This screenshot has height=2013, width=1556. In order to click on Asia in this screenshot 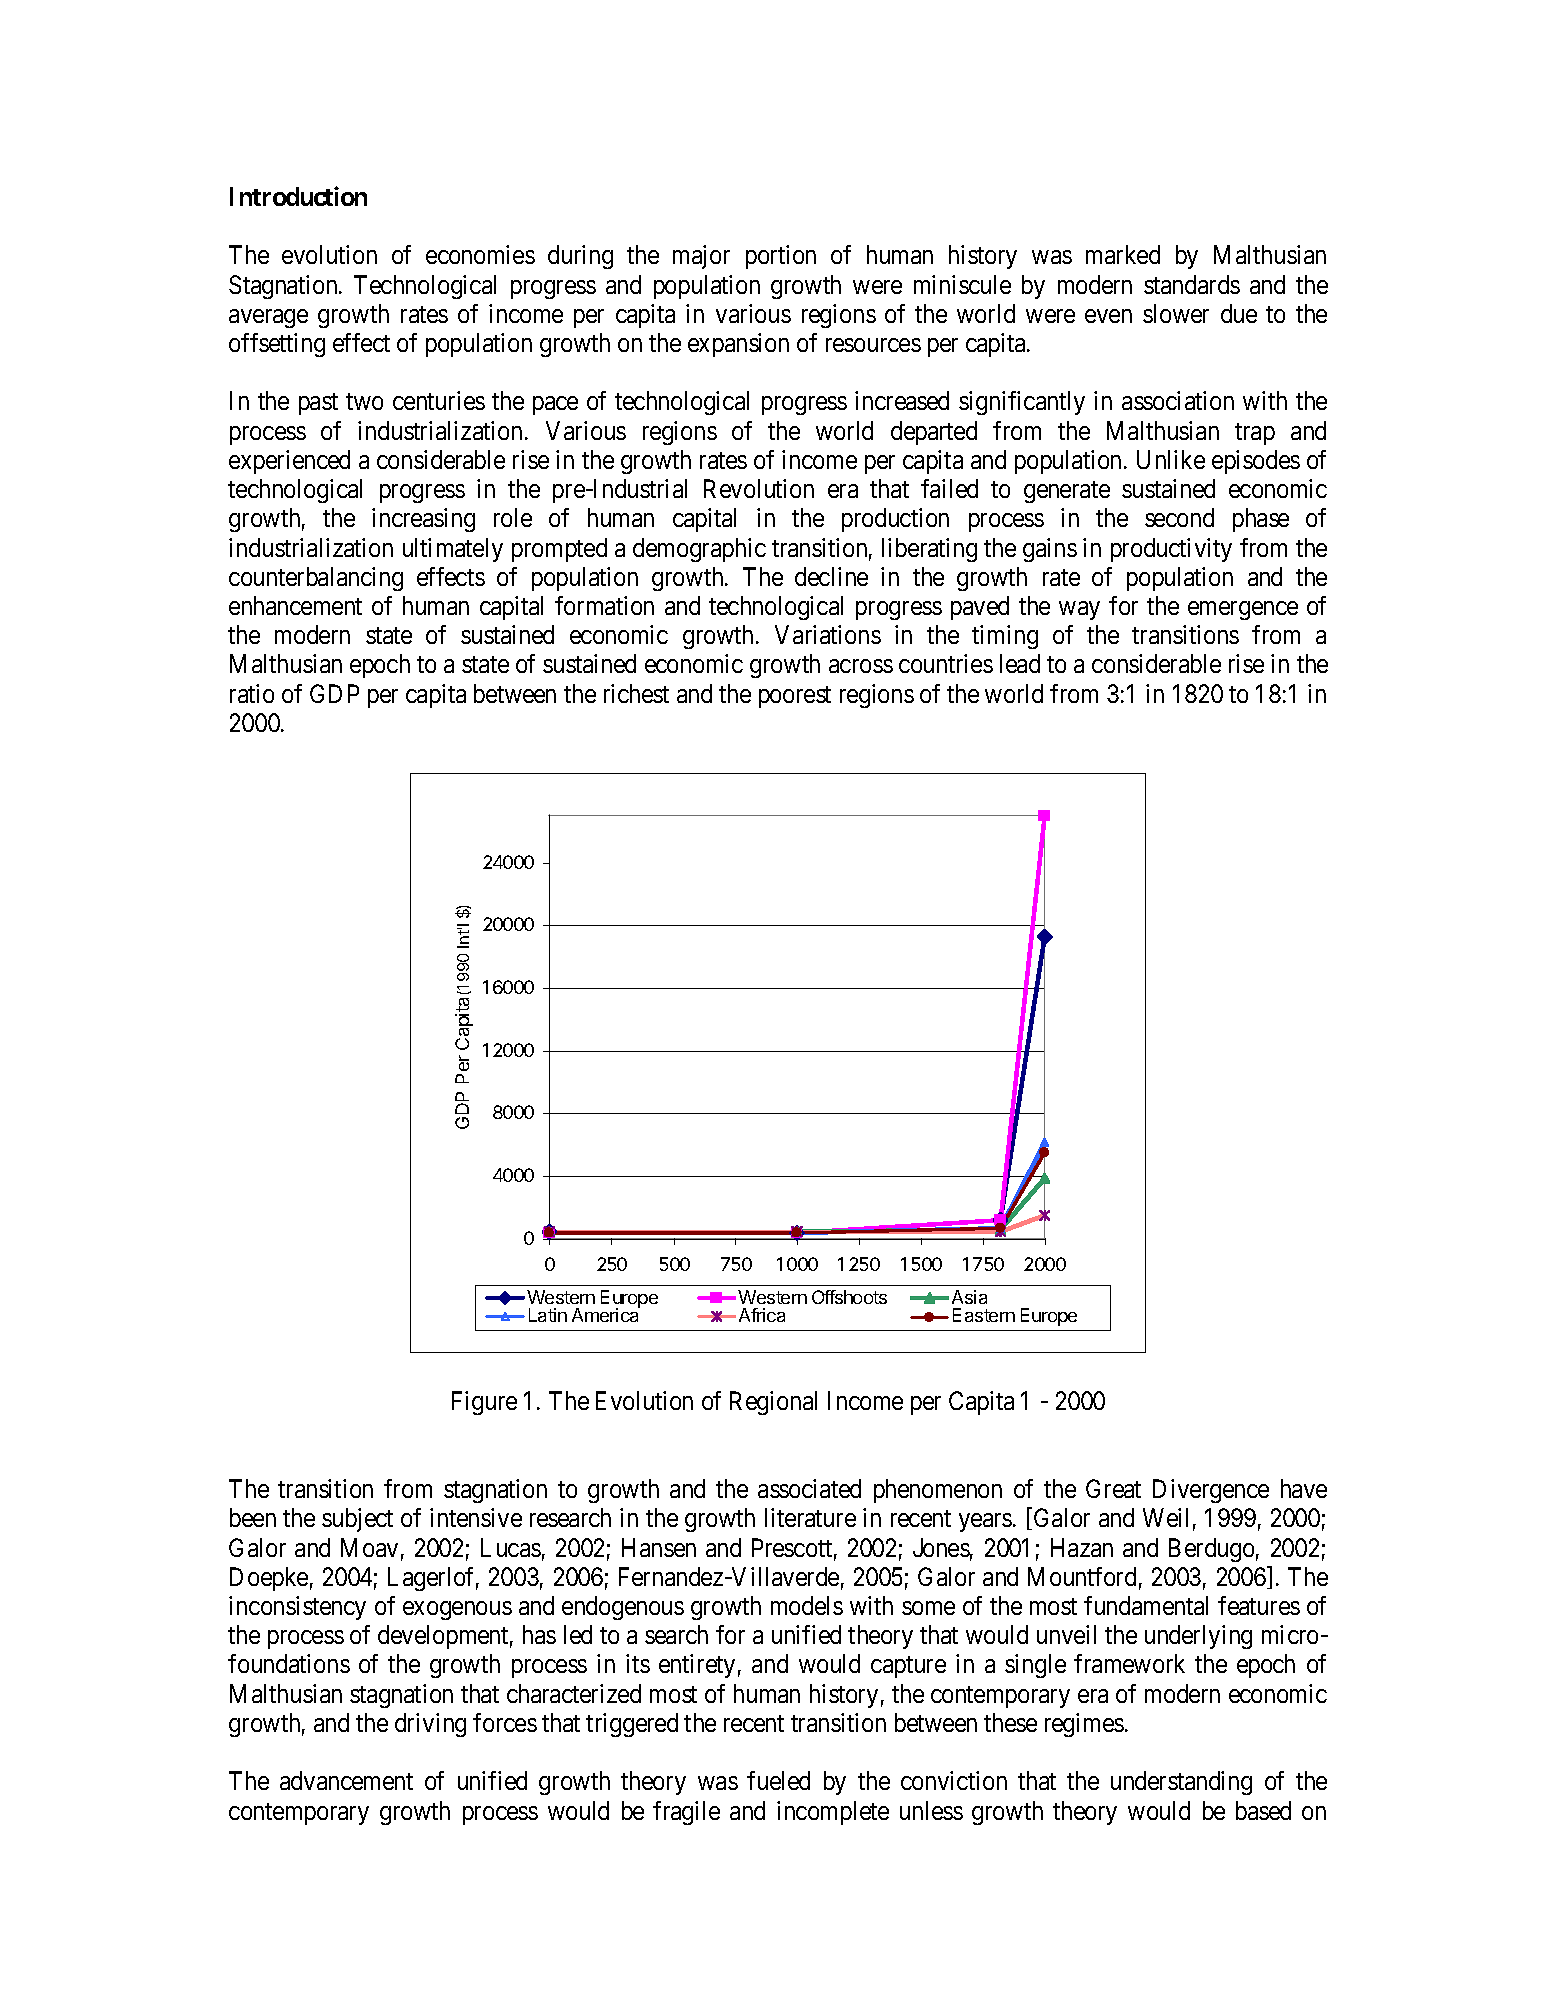, I will do `click(969, 1297)`.
